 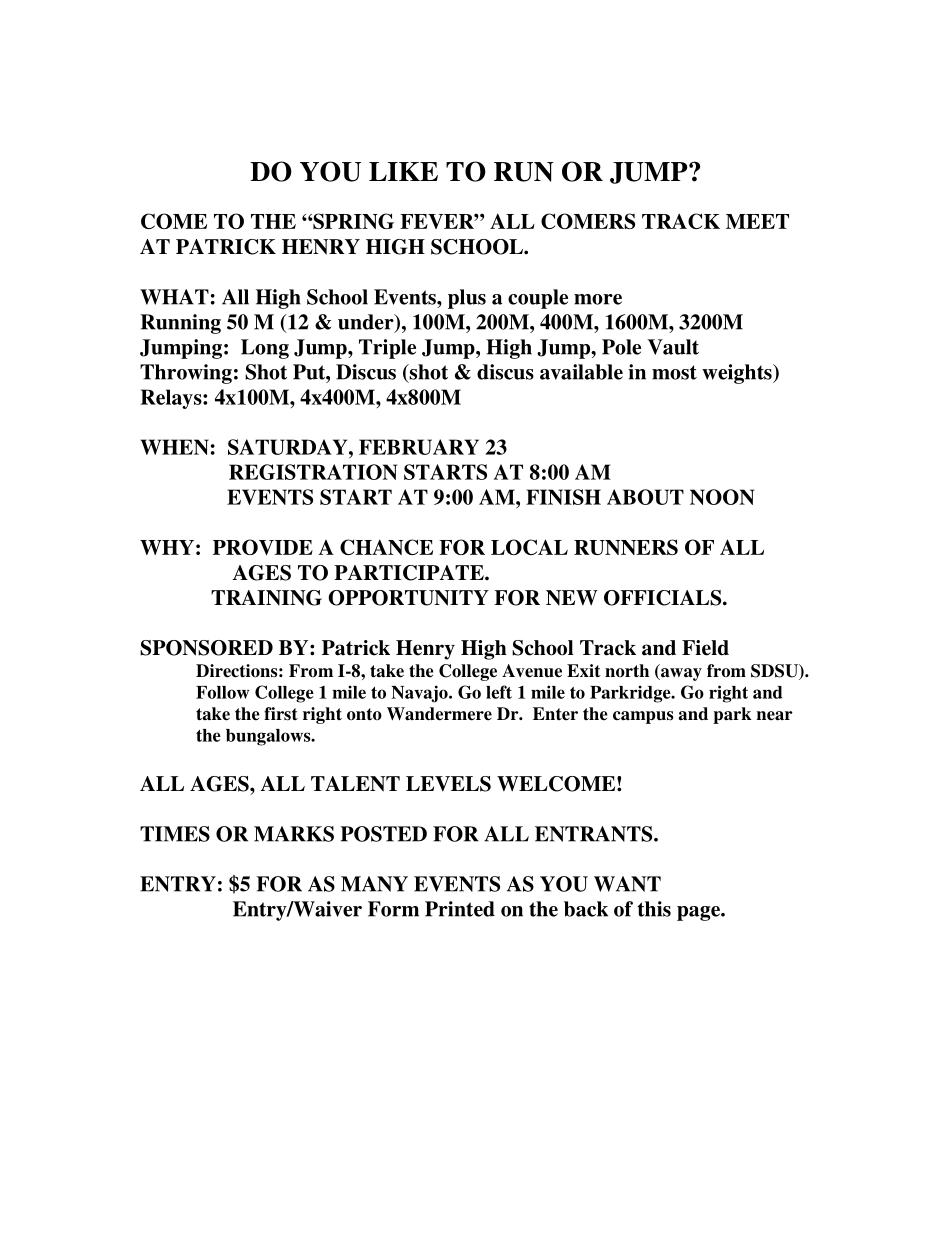 I want to click on Field, so click(x=705, y=648).
